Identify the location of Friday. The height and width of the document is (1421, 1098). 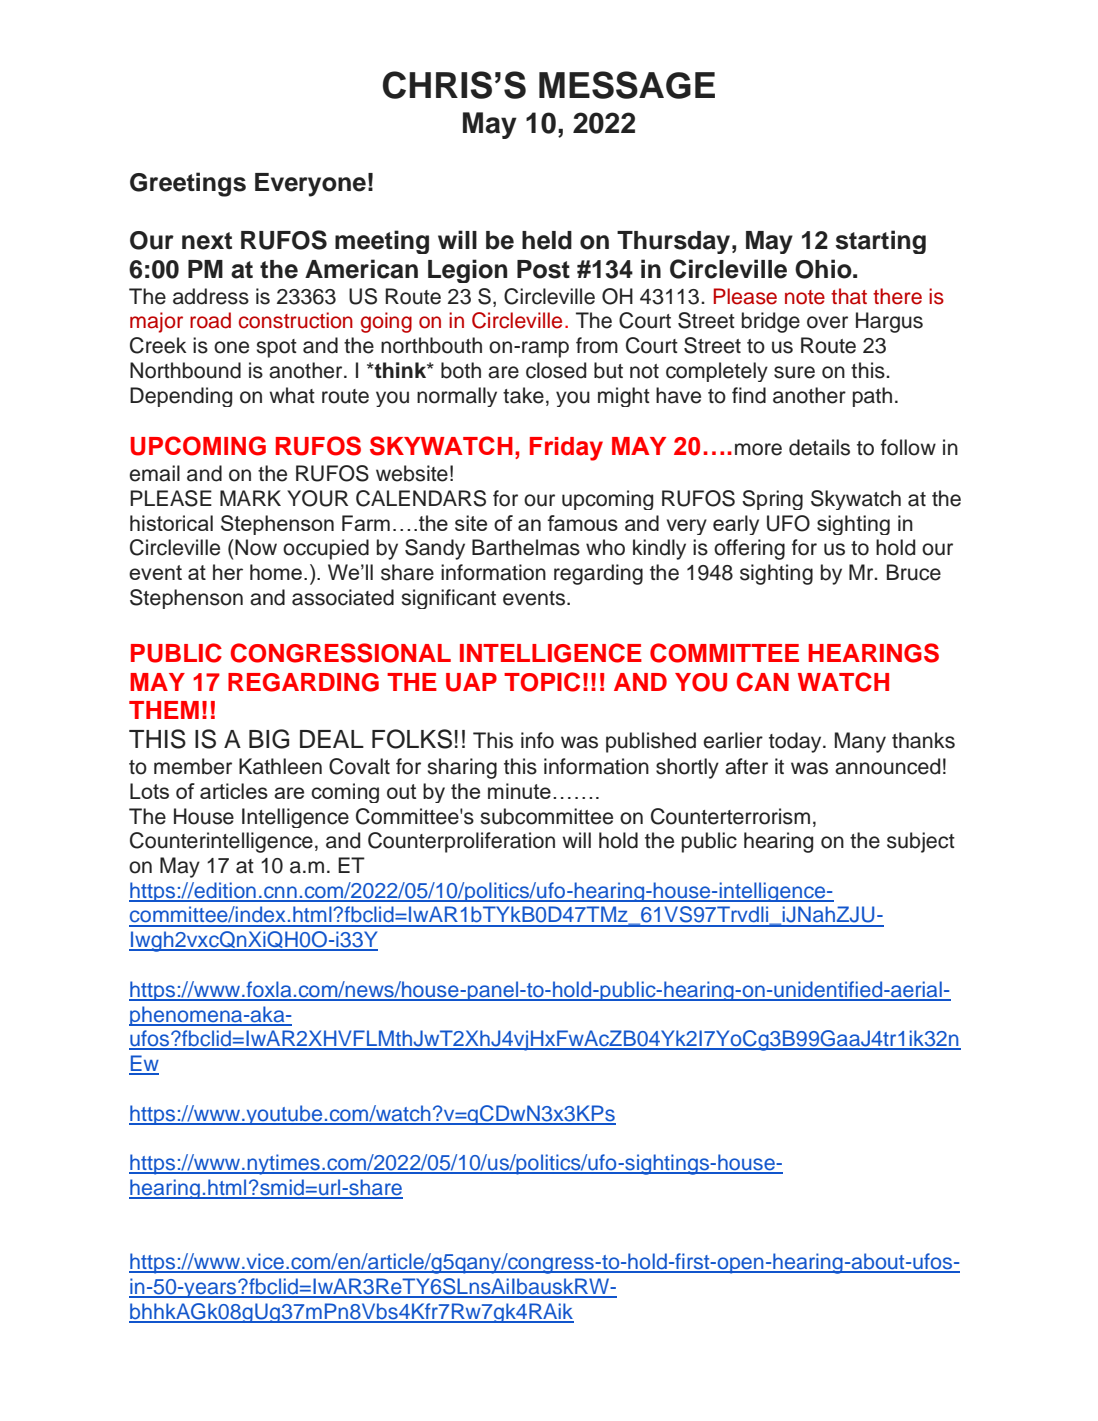
(566, 449).
